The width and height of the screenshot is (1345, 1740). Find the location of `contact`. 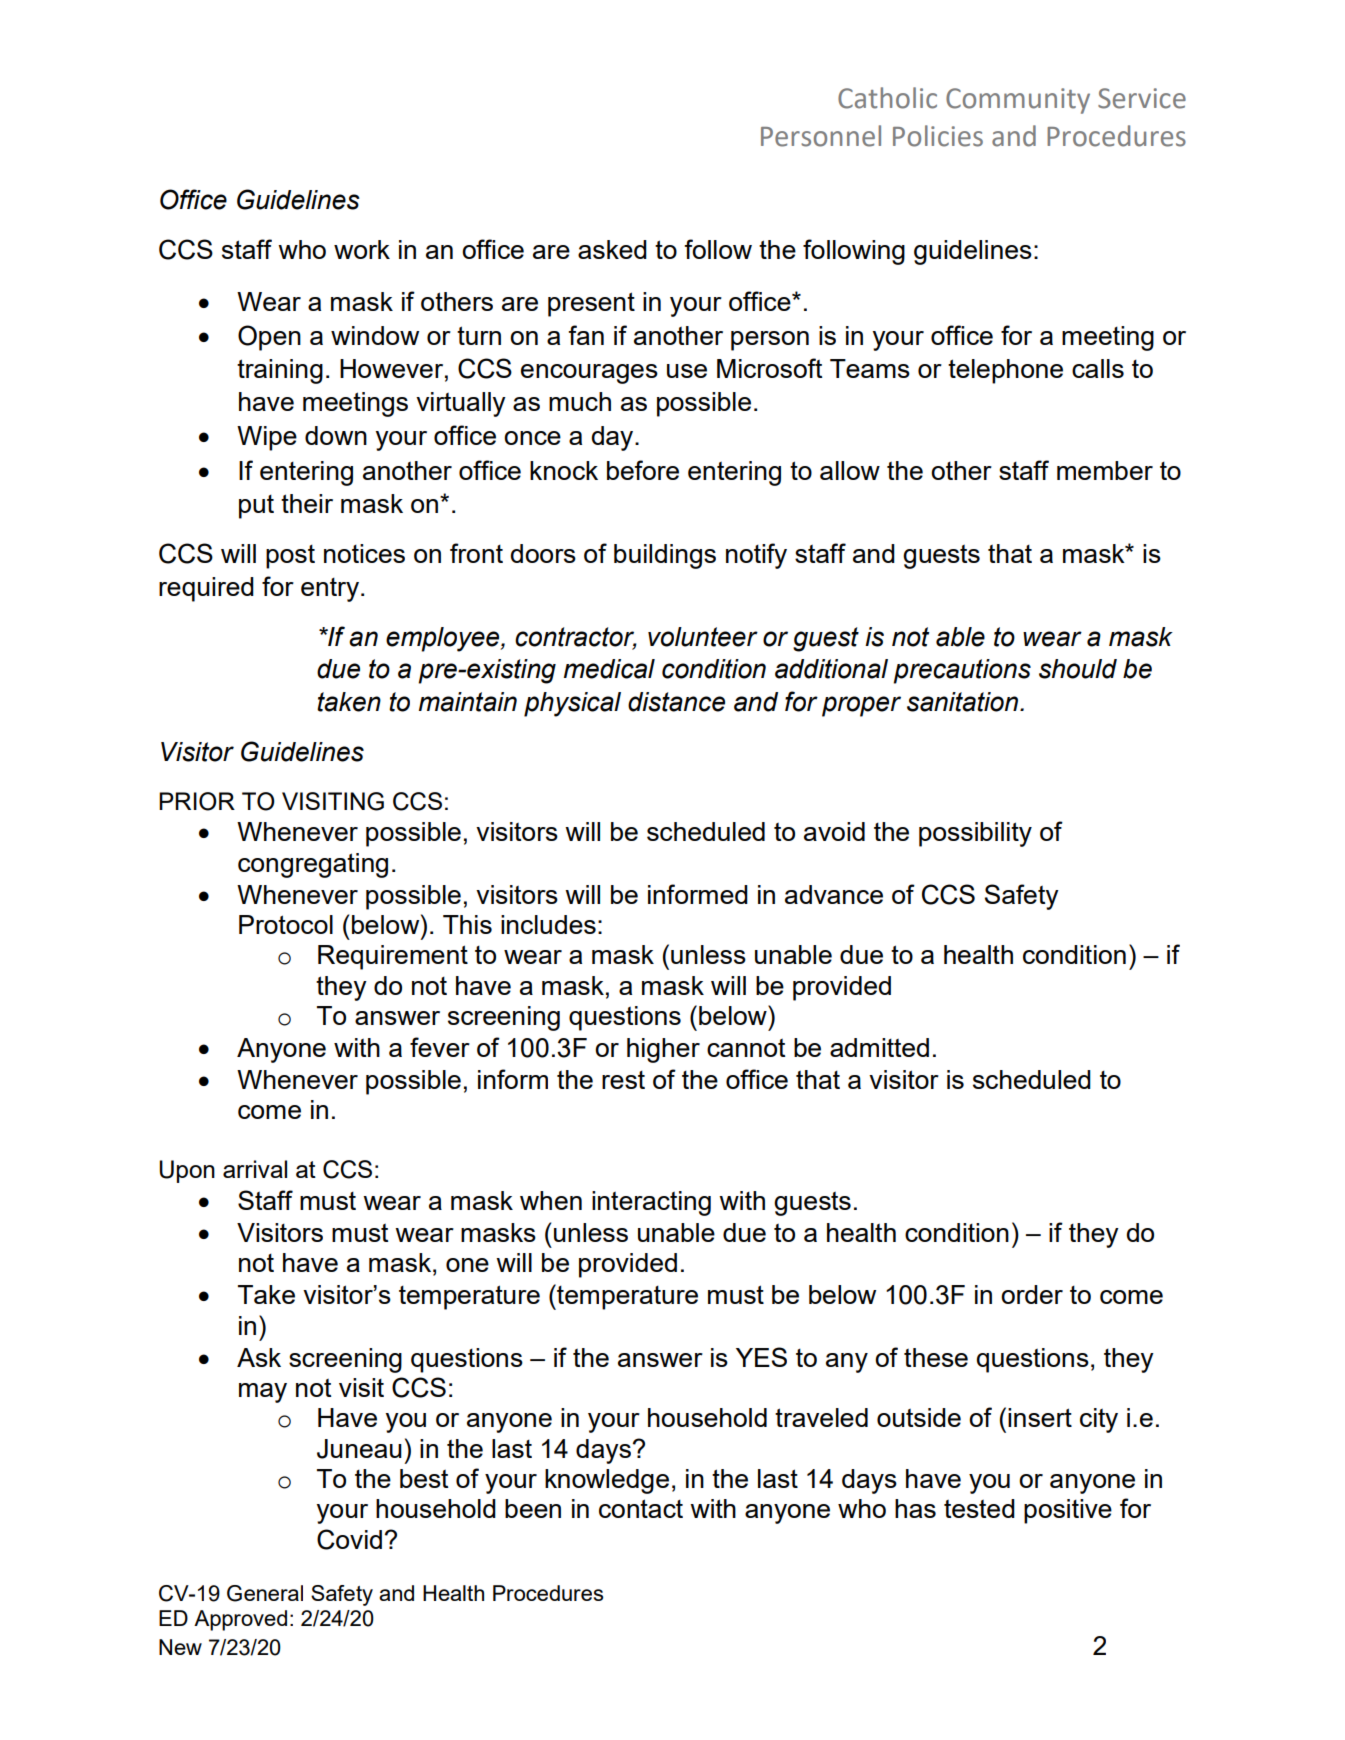

contact is located at coordinates (641, 1508).
